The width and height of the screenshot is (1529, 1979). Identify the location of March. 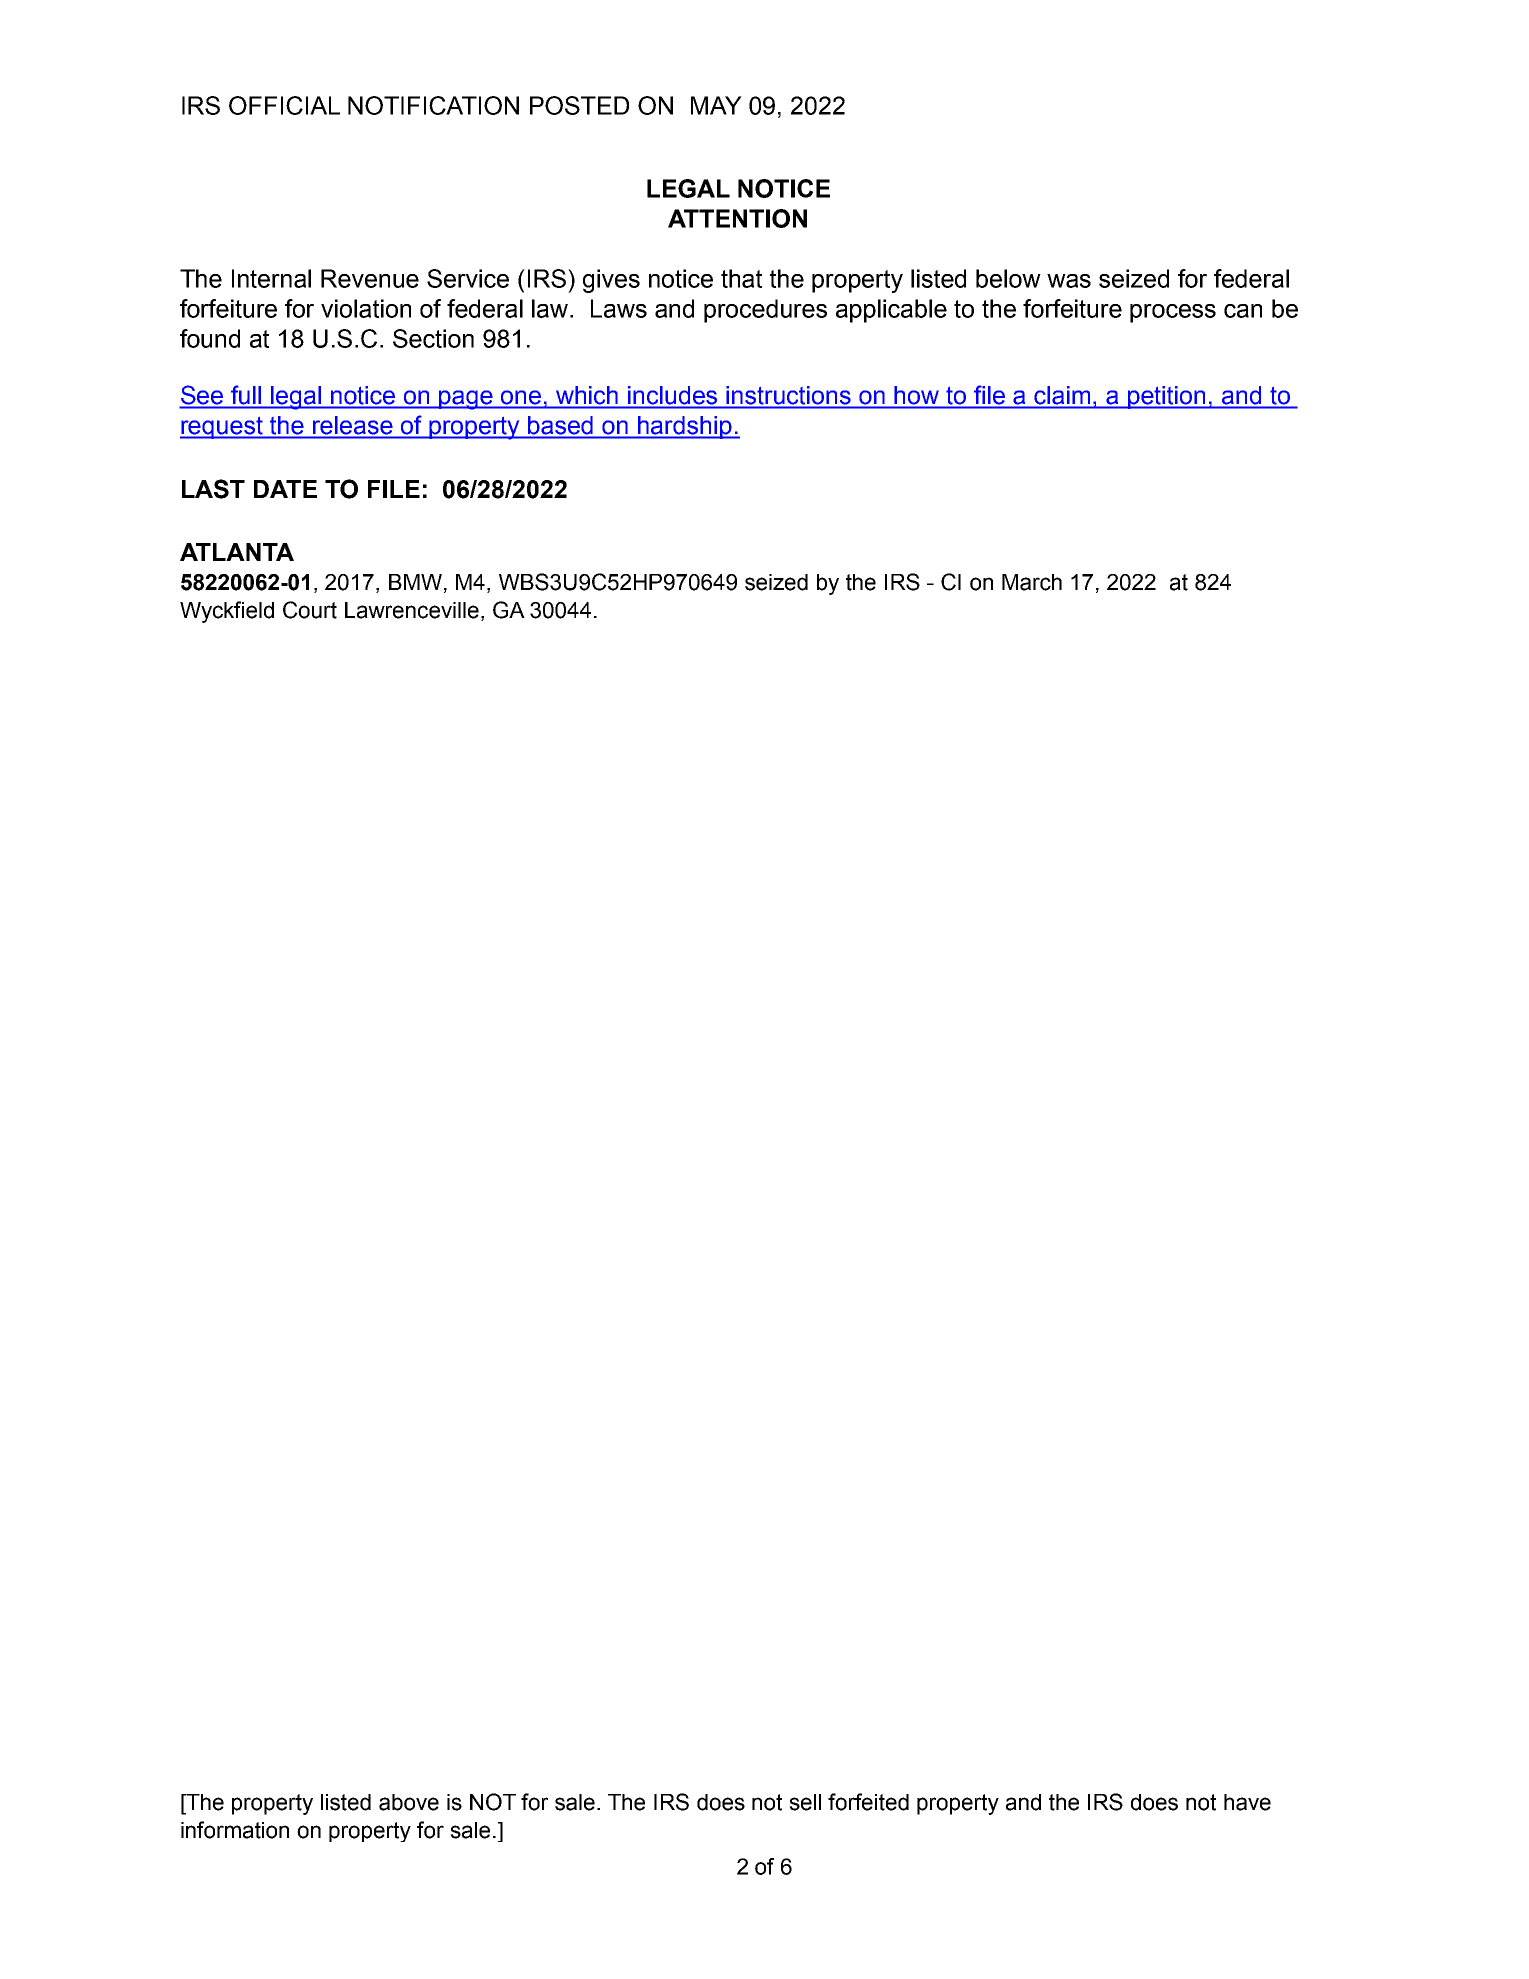
(1032, 582).
